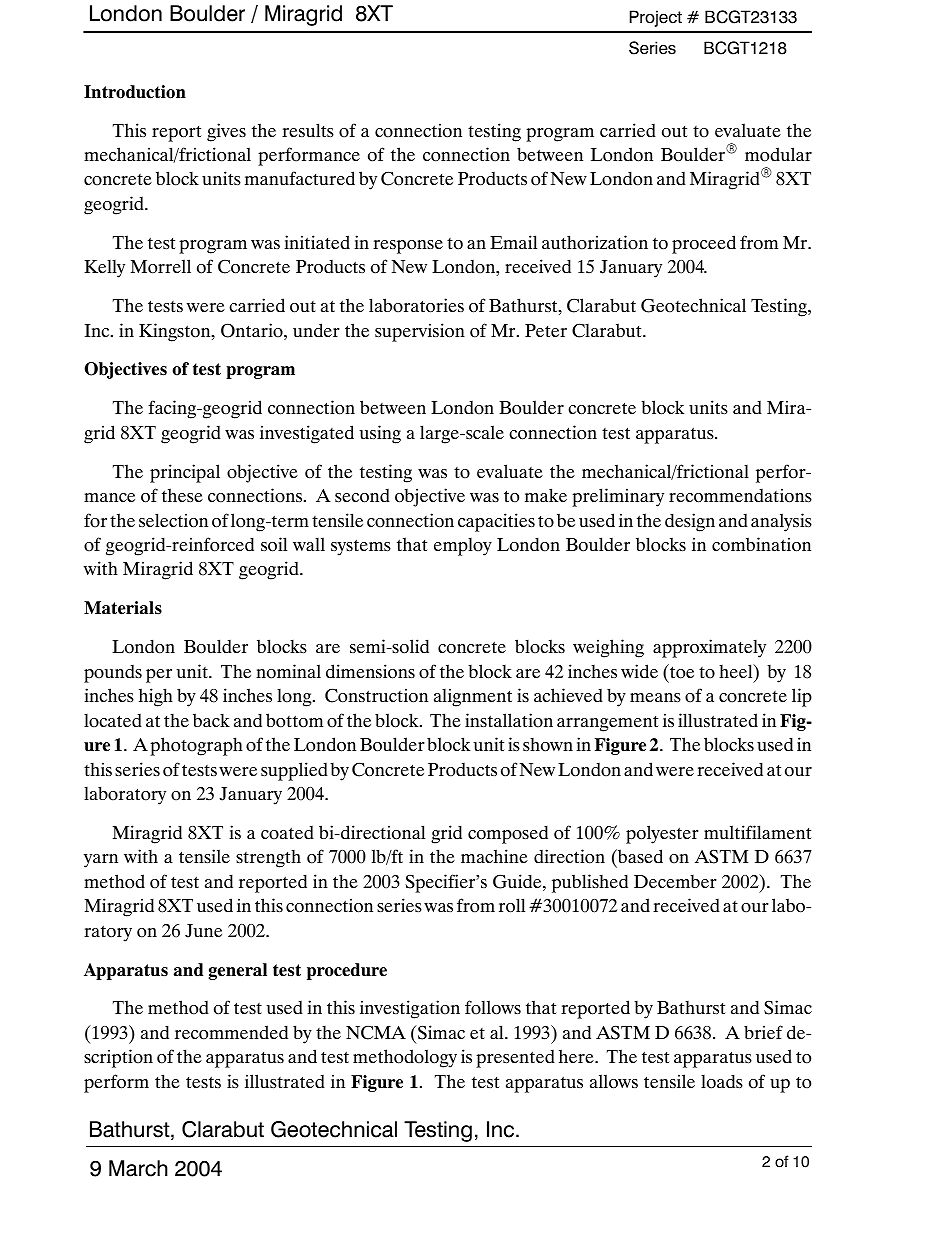  I want to click on using, so click(380, 434).
